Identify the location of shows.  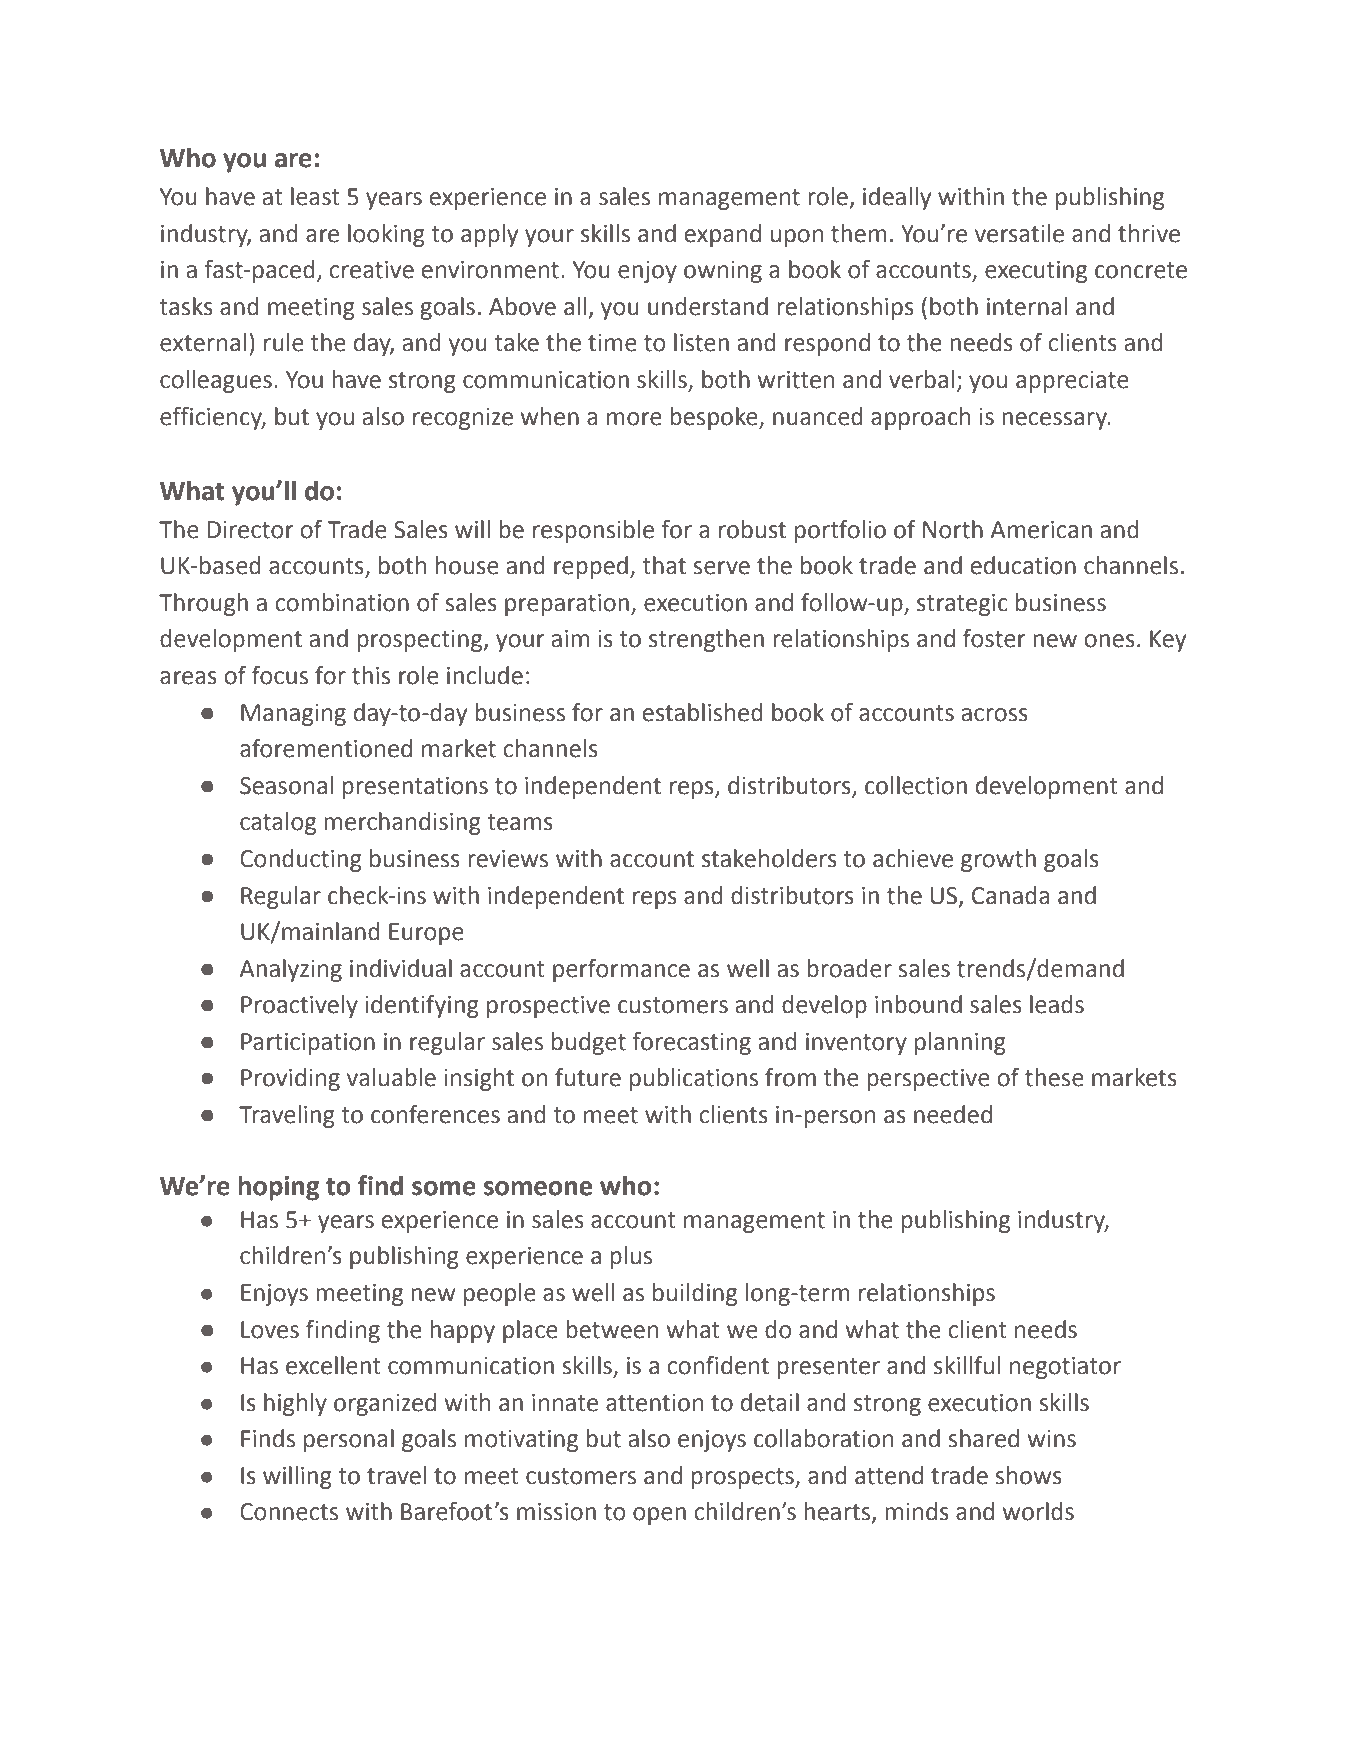
(1028, 1475).
